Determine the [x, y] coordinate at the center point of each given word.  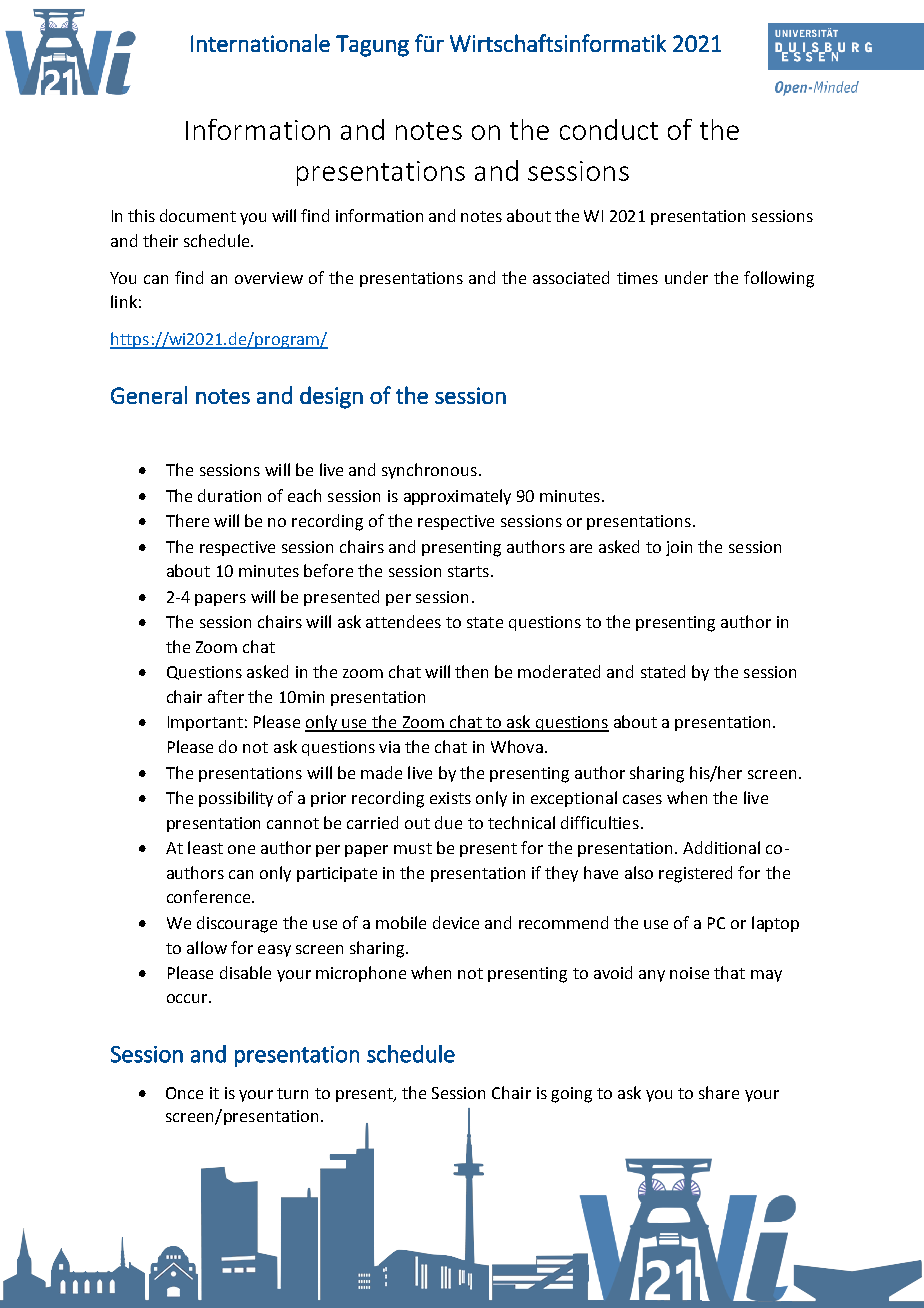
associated [571, 277]
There [187, 520]
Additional [721, 847]
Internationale [260, 43]
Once [184, 1093]
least [205, 847]
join [679, 548]
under [686, 277]
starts [468, 571]
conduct [609, 129]
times [637, 278]
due [448, 822]
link [124, 301]
